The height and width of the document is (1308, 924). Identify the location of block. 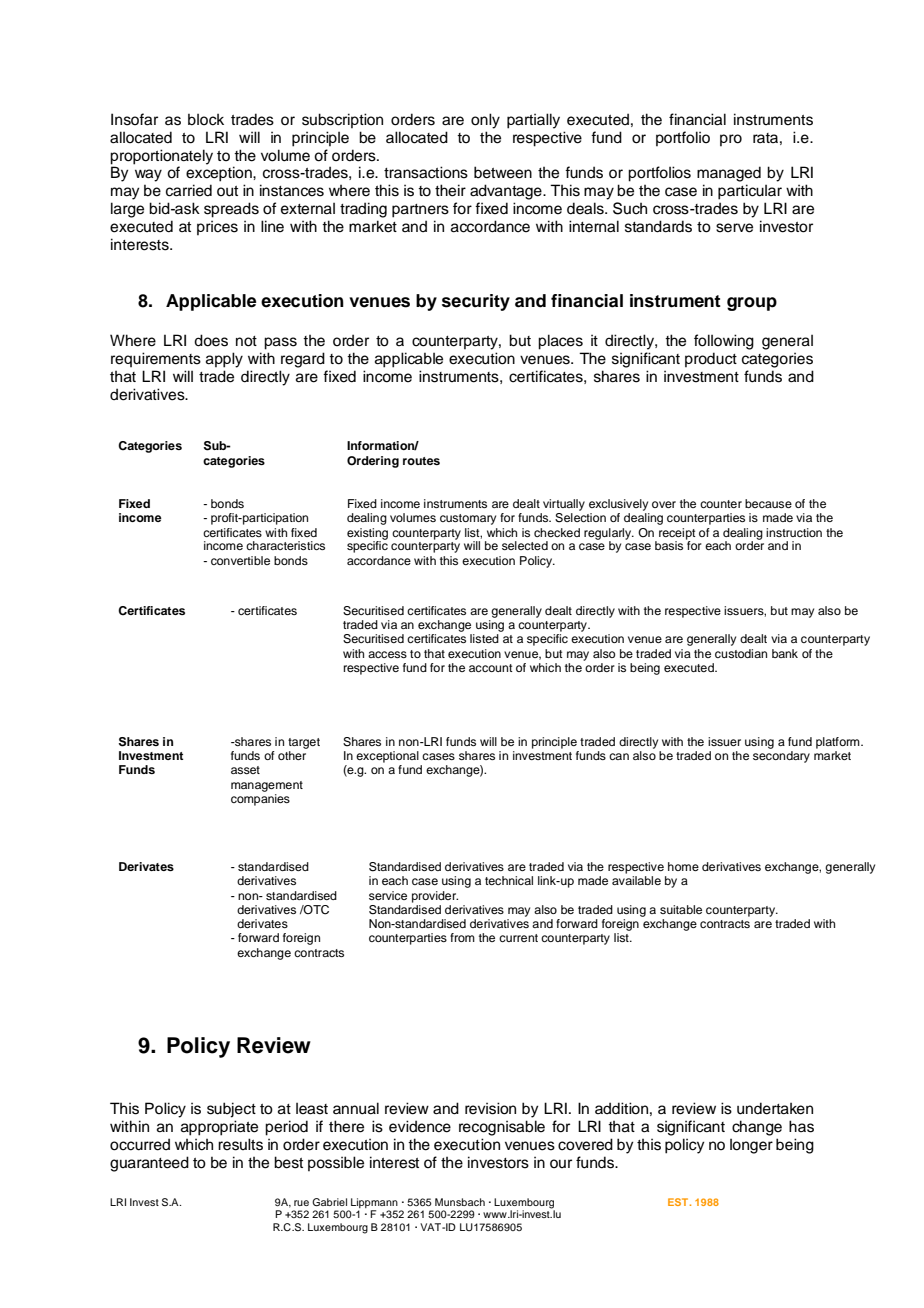
(206, 120).
